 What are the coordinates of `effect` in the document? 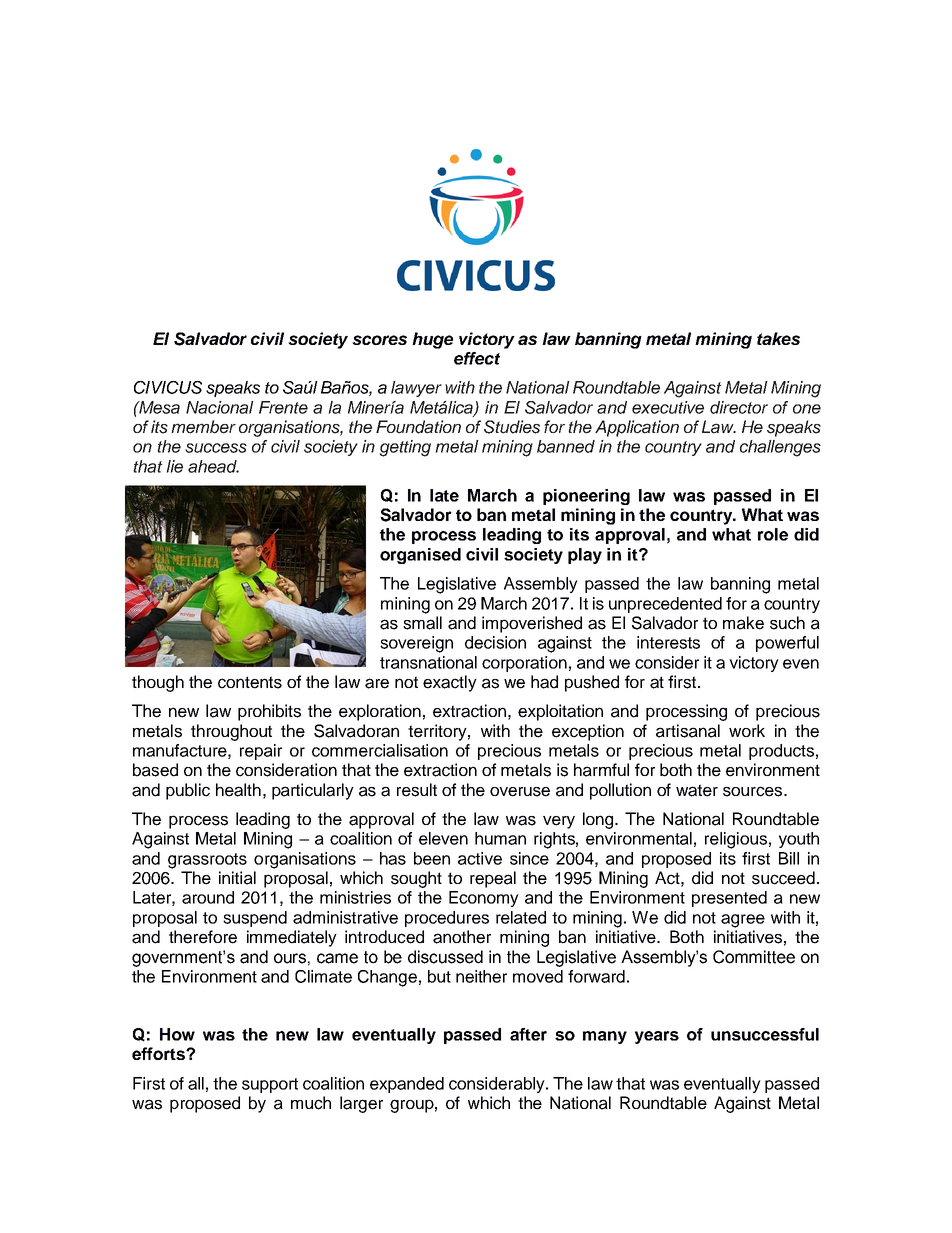 It's located at (477, 358).
